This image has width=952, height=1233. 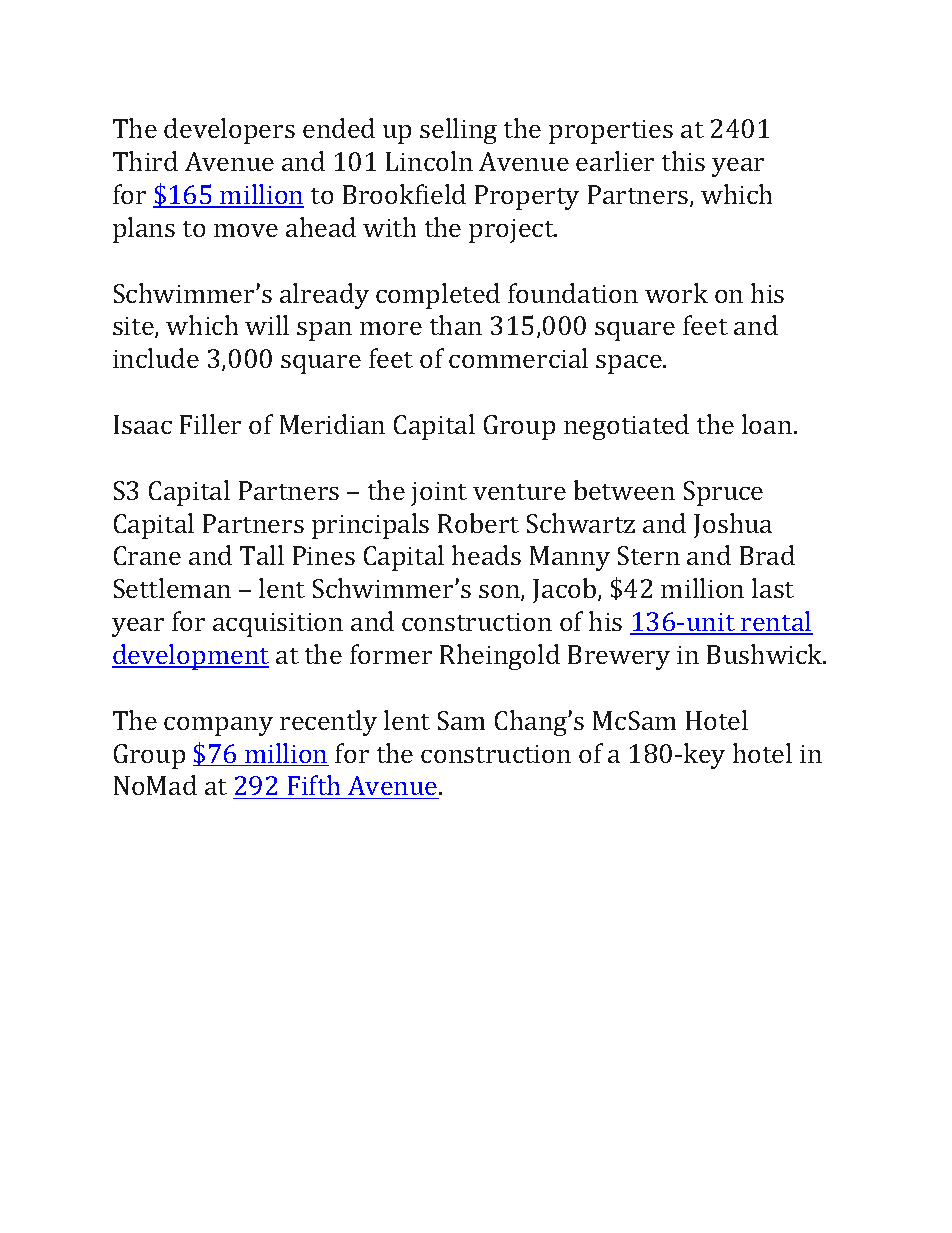 I want to click on developers, so click(x=229, y=131).
